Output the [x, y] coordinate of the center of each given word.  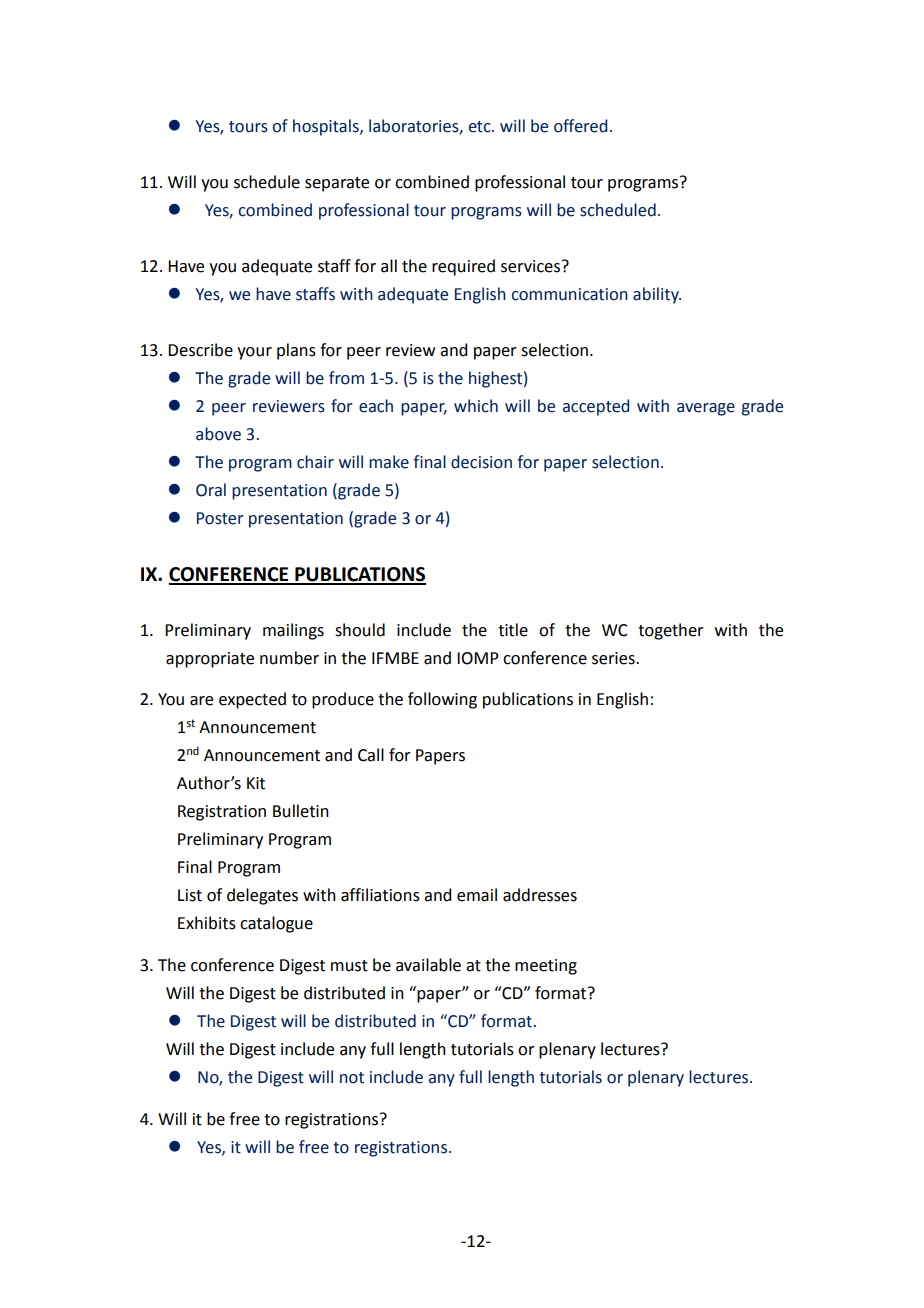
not [352, 1078]
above [218, 434]
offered [580, 126]
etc [481, 127]
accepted [596, 407]
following [442, 700]
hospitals [327, 127]
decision [481, 462]
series [614, 658]
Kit [256, 783]
